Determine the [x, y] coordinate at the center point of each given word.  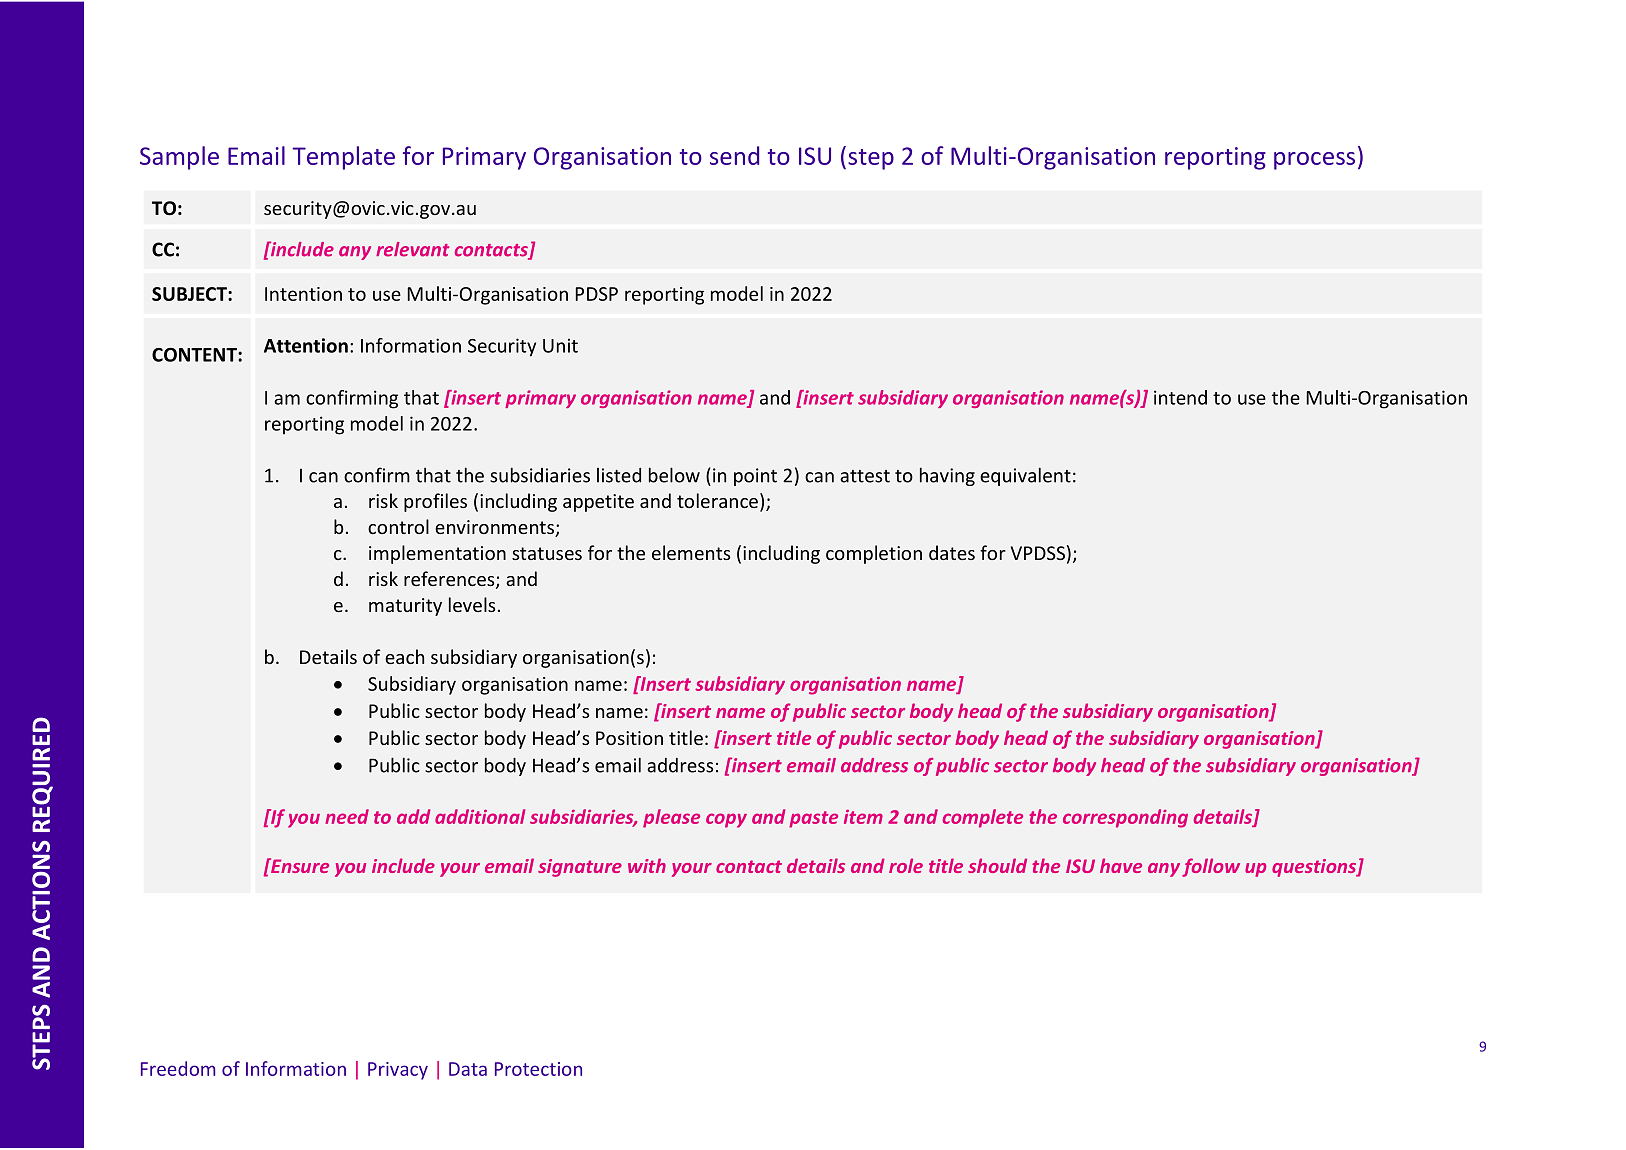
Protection [538, 1069]
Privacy [398, 1071]
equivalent [1025, 476]
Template [343, 158]
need [347, 816]
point [755, 477]
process [1314, 161]
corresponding [1125, 818]
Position [629, 738]
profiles [435, 502]
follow [1211, 867]
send [734, 155]
